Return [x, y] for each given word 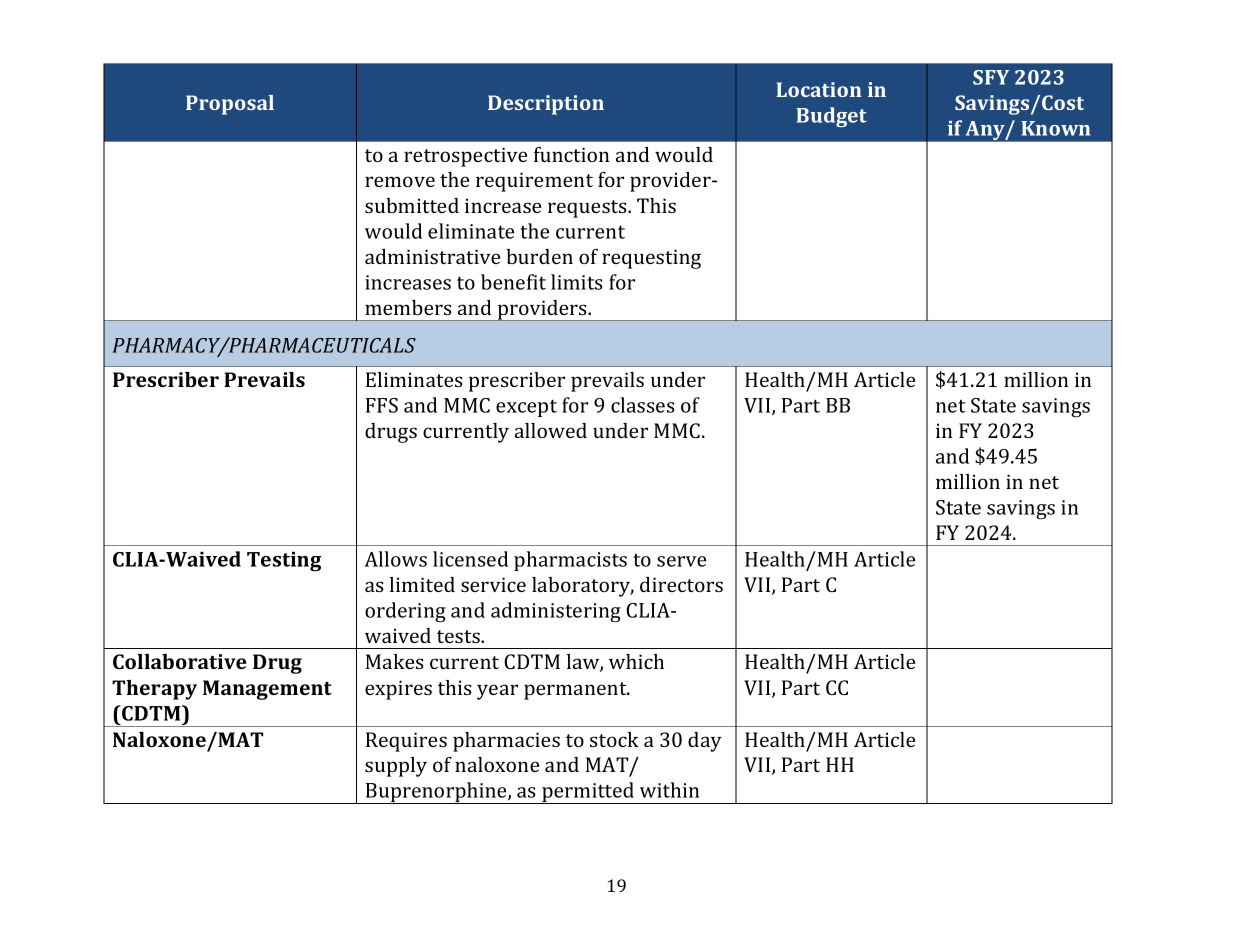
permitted [588, 793]
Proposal [230, 105]
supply [396, 767]
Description [546, 105]
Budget [831, 117]
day [705, 742]
